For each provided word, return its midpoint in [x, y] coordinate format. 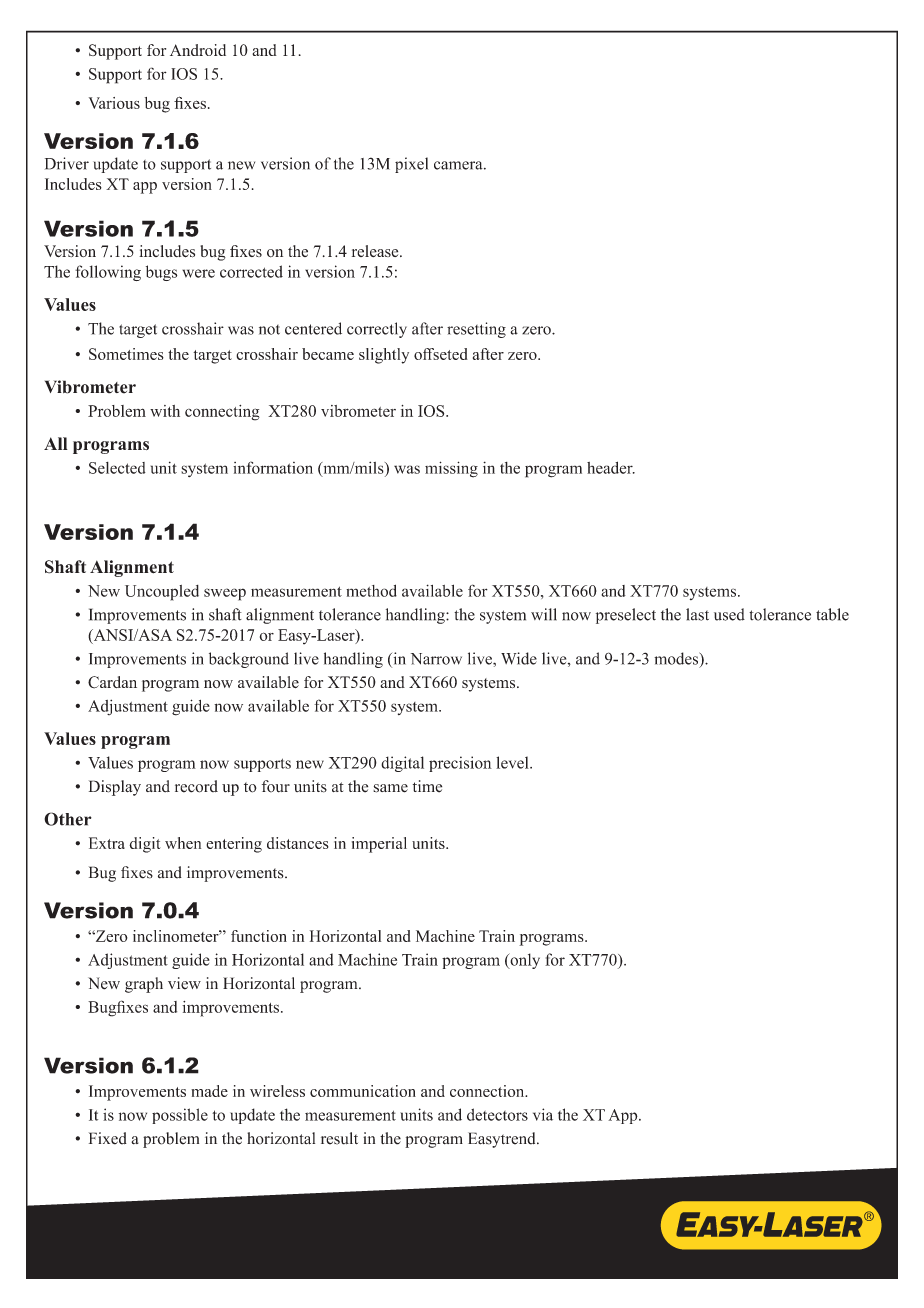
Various [114, 103]
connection [488, 1091]
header [611, 467]
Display [115, 788]
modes [677, 659]
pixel [411, 165]
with [165, 411]
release [376, 251]
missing [451, 469]
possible [180, 1116]
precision [460, 764]
